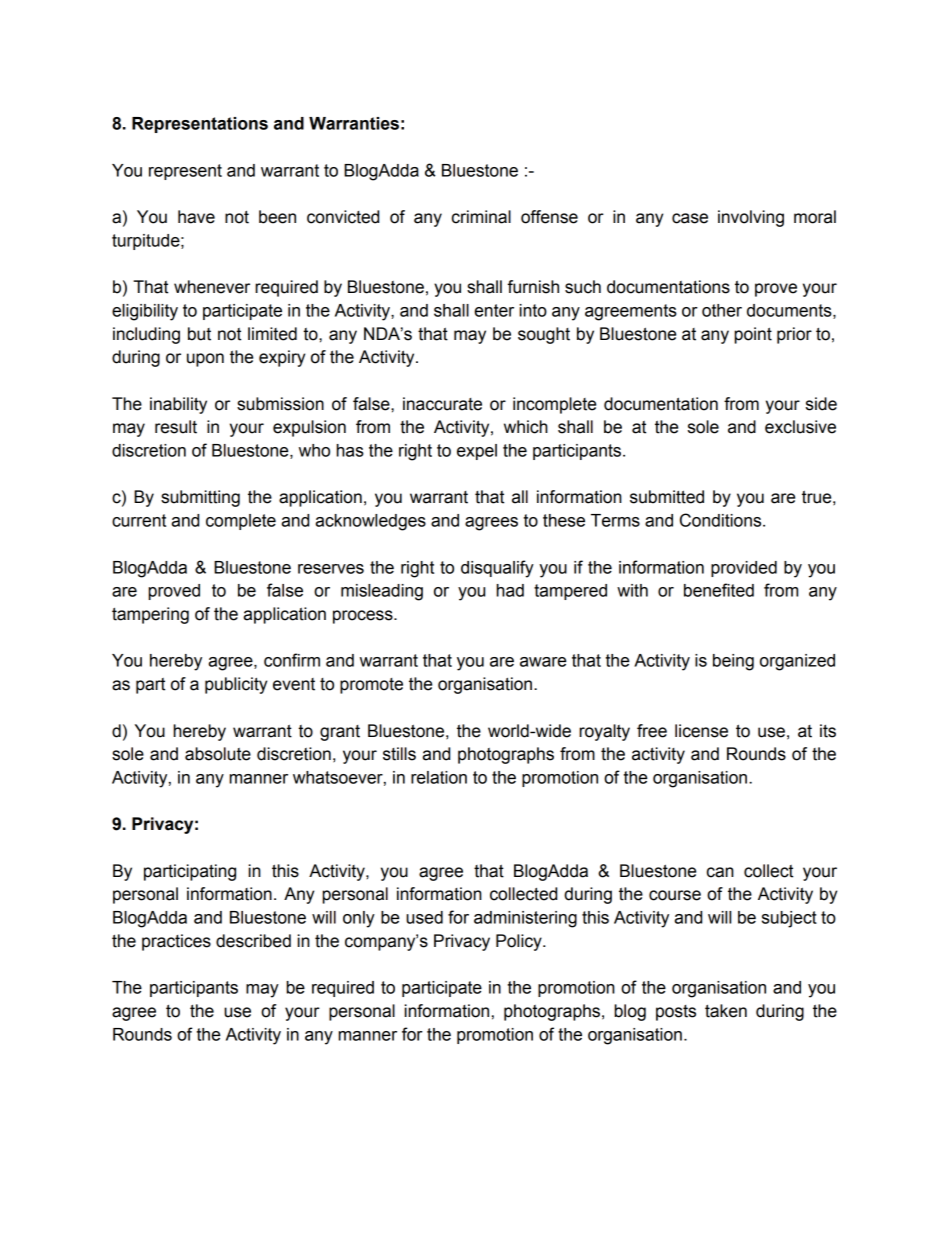  What do you see at coordinates (253, 941) in the screenshot?
I see `described` at bounding box center [253, 941].
